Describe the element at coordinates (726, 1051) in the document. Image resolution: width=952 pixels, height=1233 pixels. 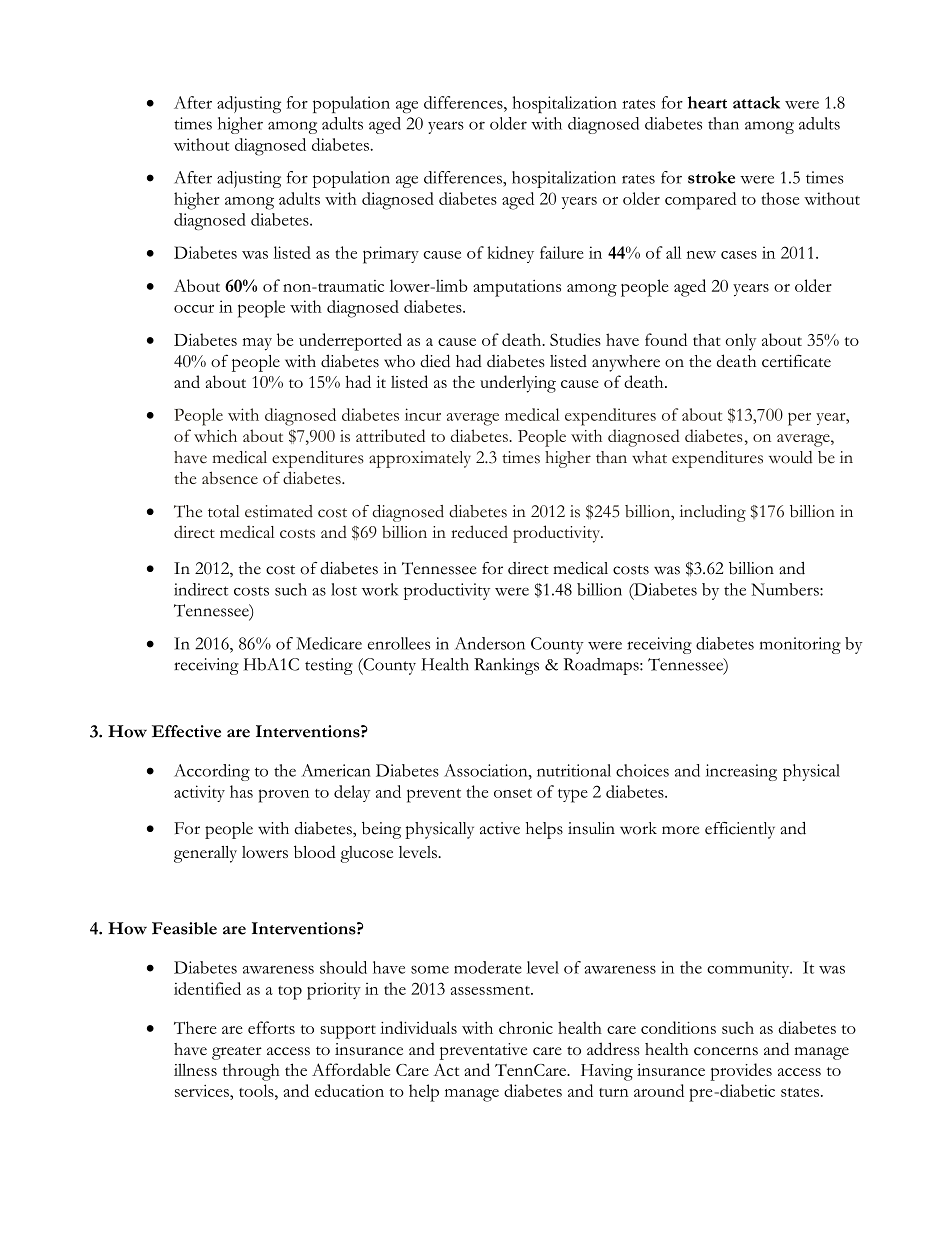
I see `concerns` at that location.
